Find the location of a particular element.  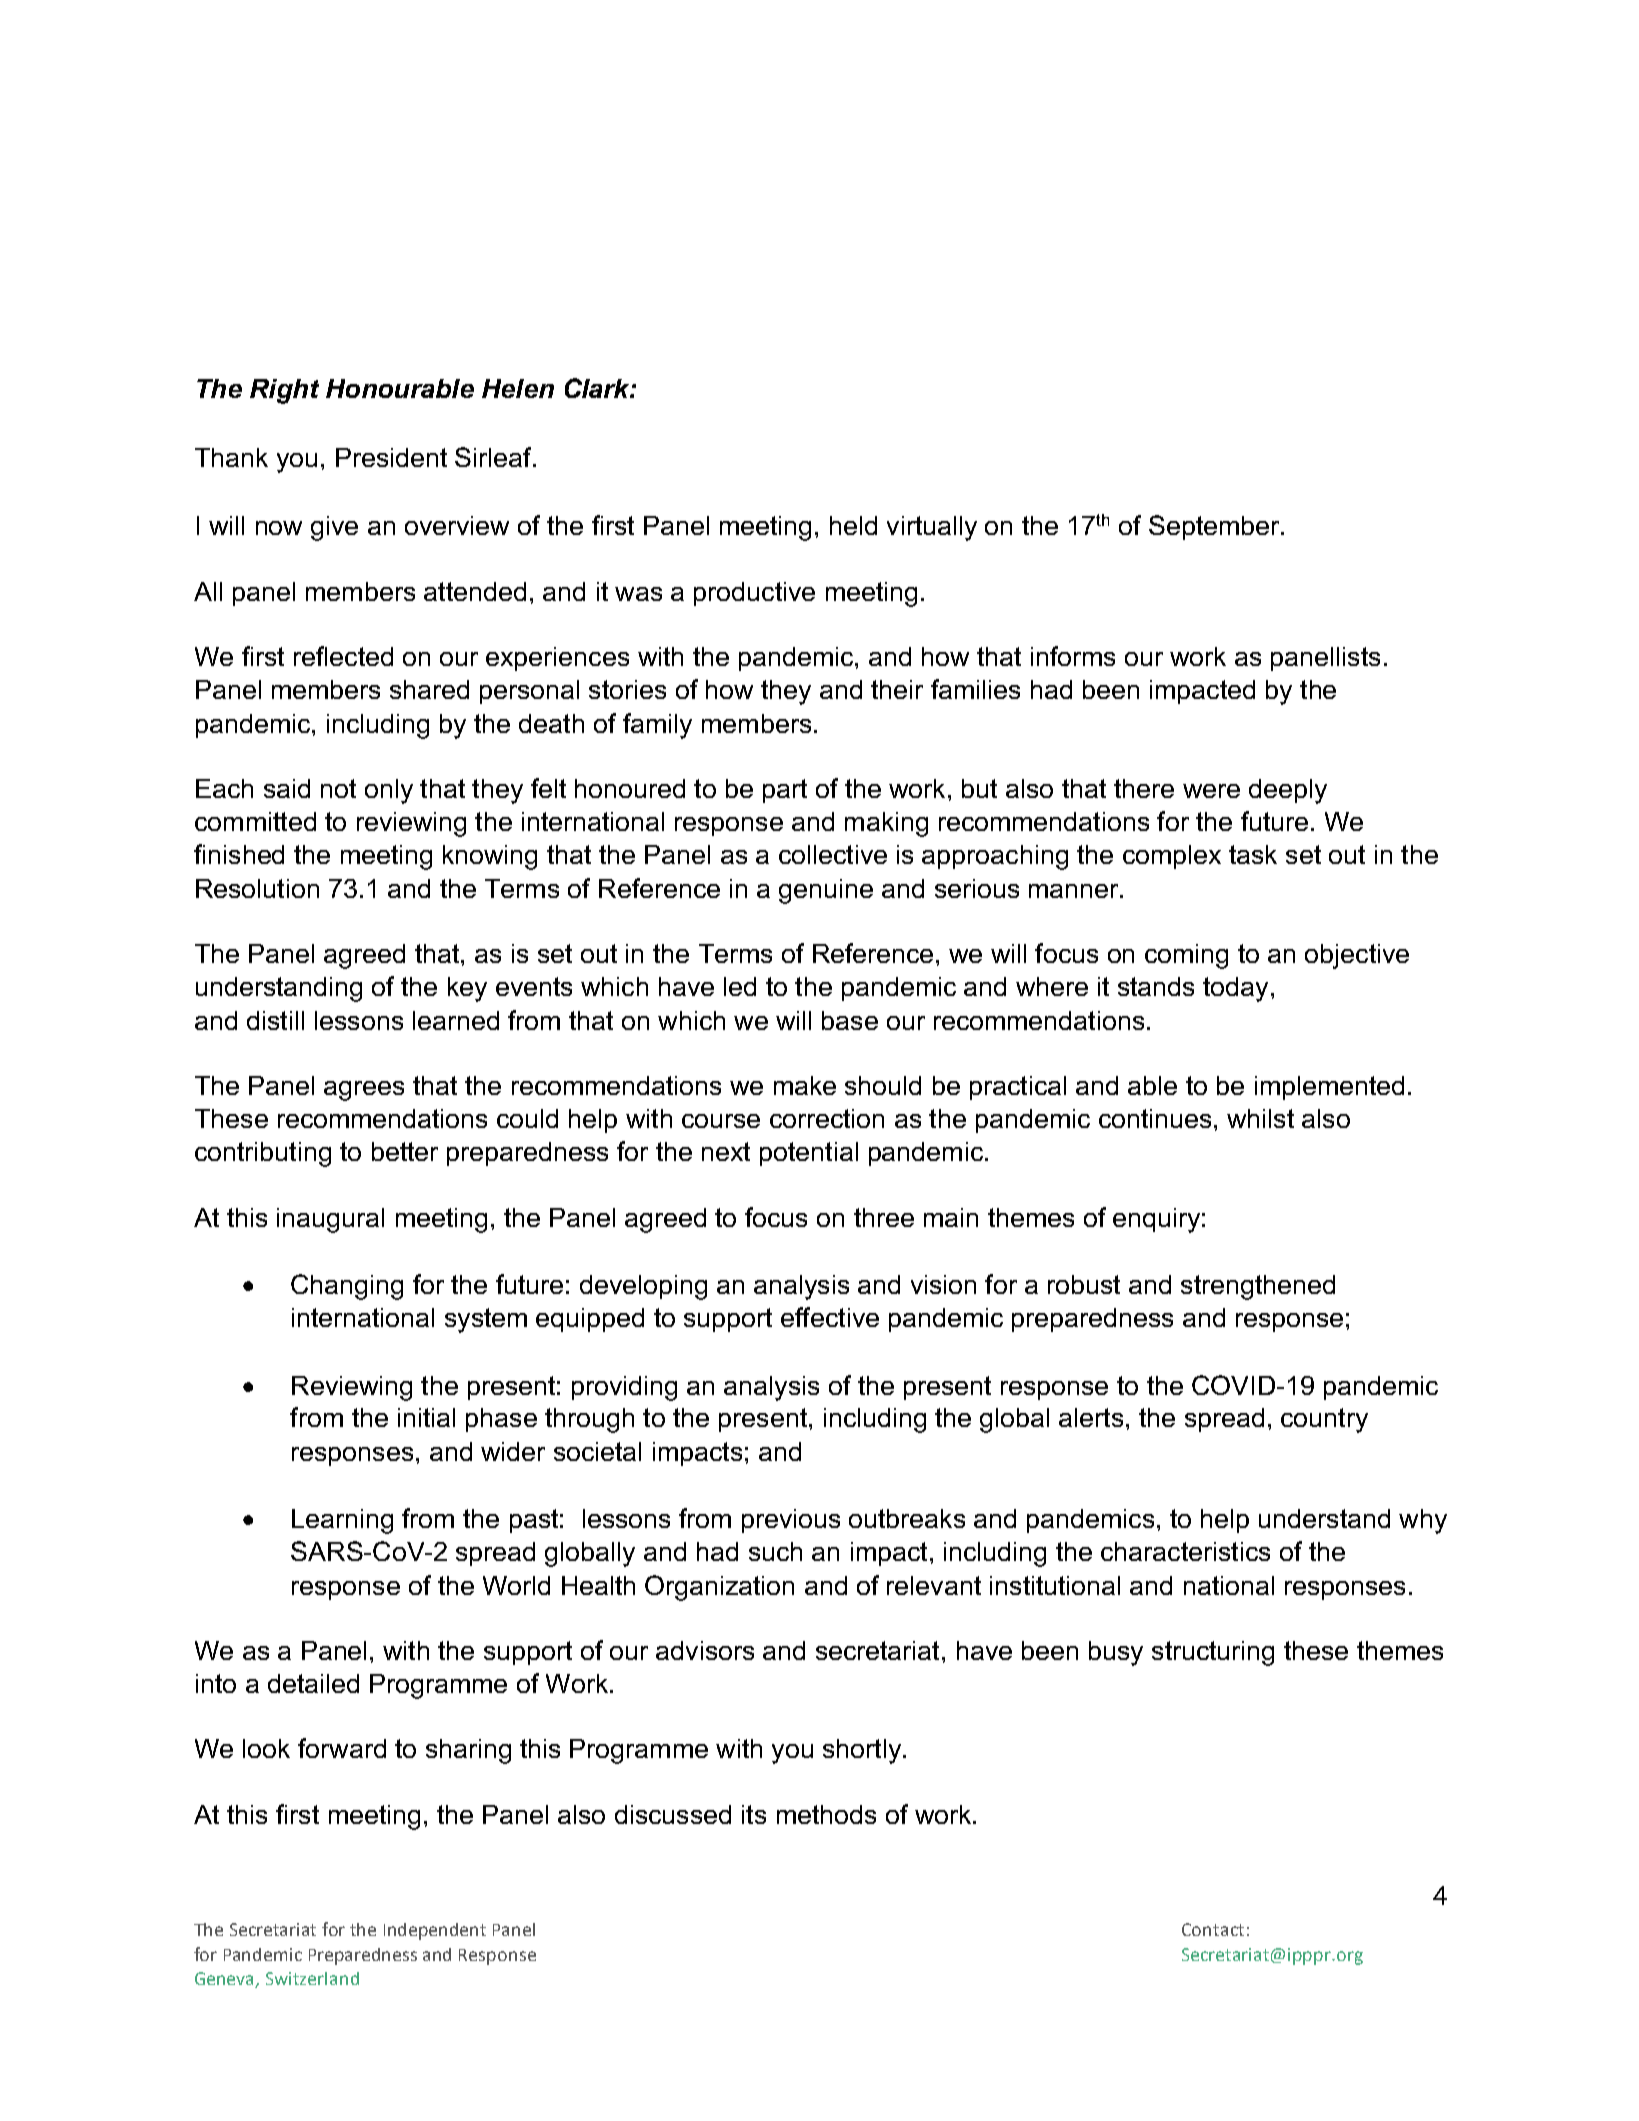

President is located at coordinates (391, 457).
